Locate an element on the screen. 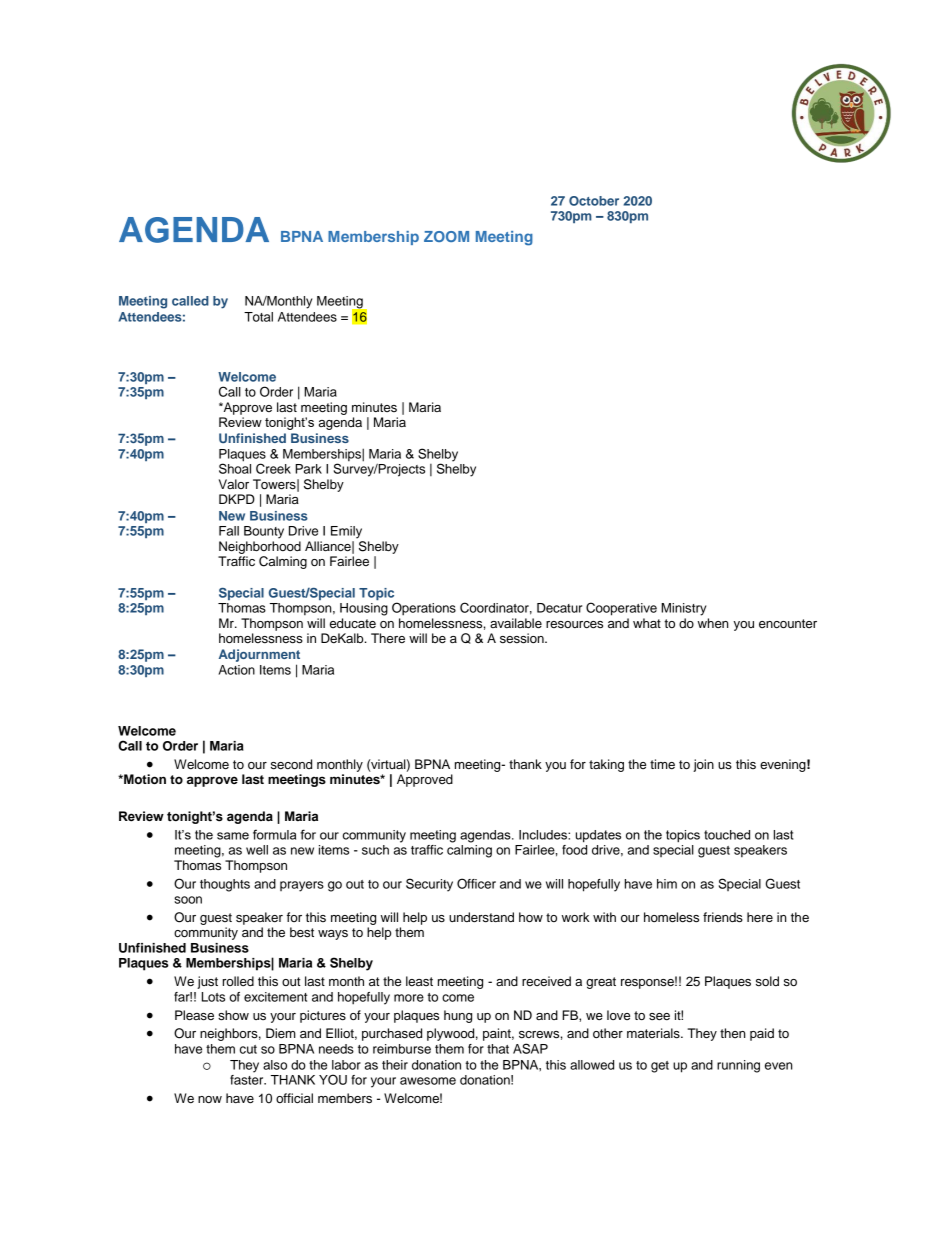  Total is located at coordinates (258, 317).
